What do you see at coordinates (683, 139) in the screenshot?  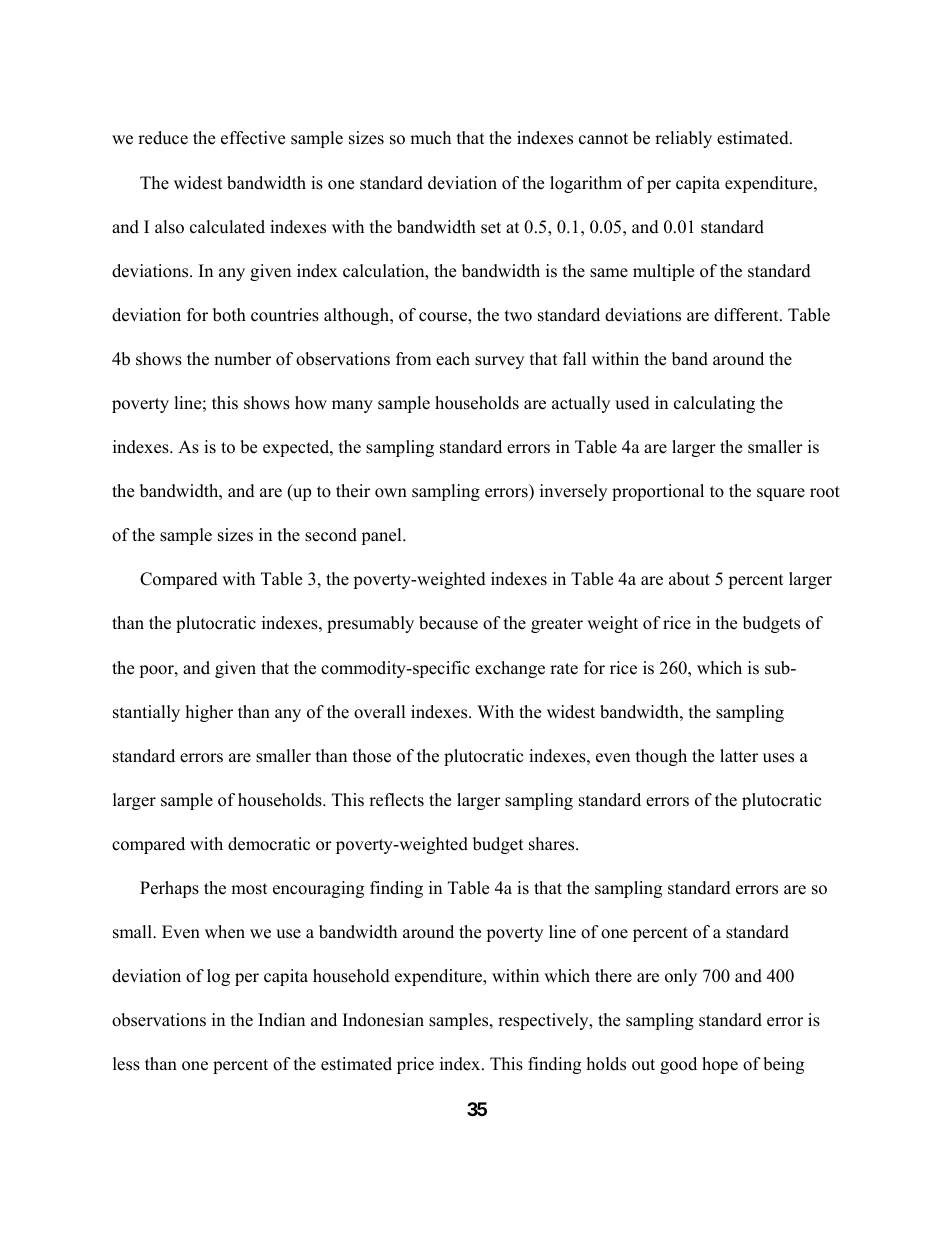 I see `reliably` at bounding box center [683, 139].
